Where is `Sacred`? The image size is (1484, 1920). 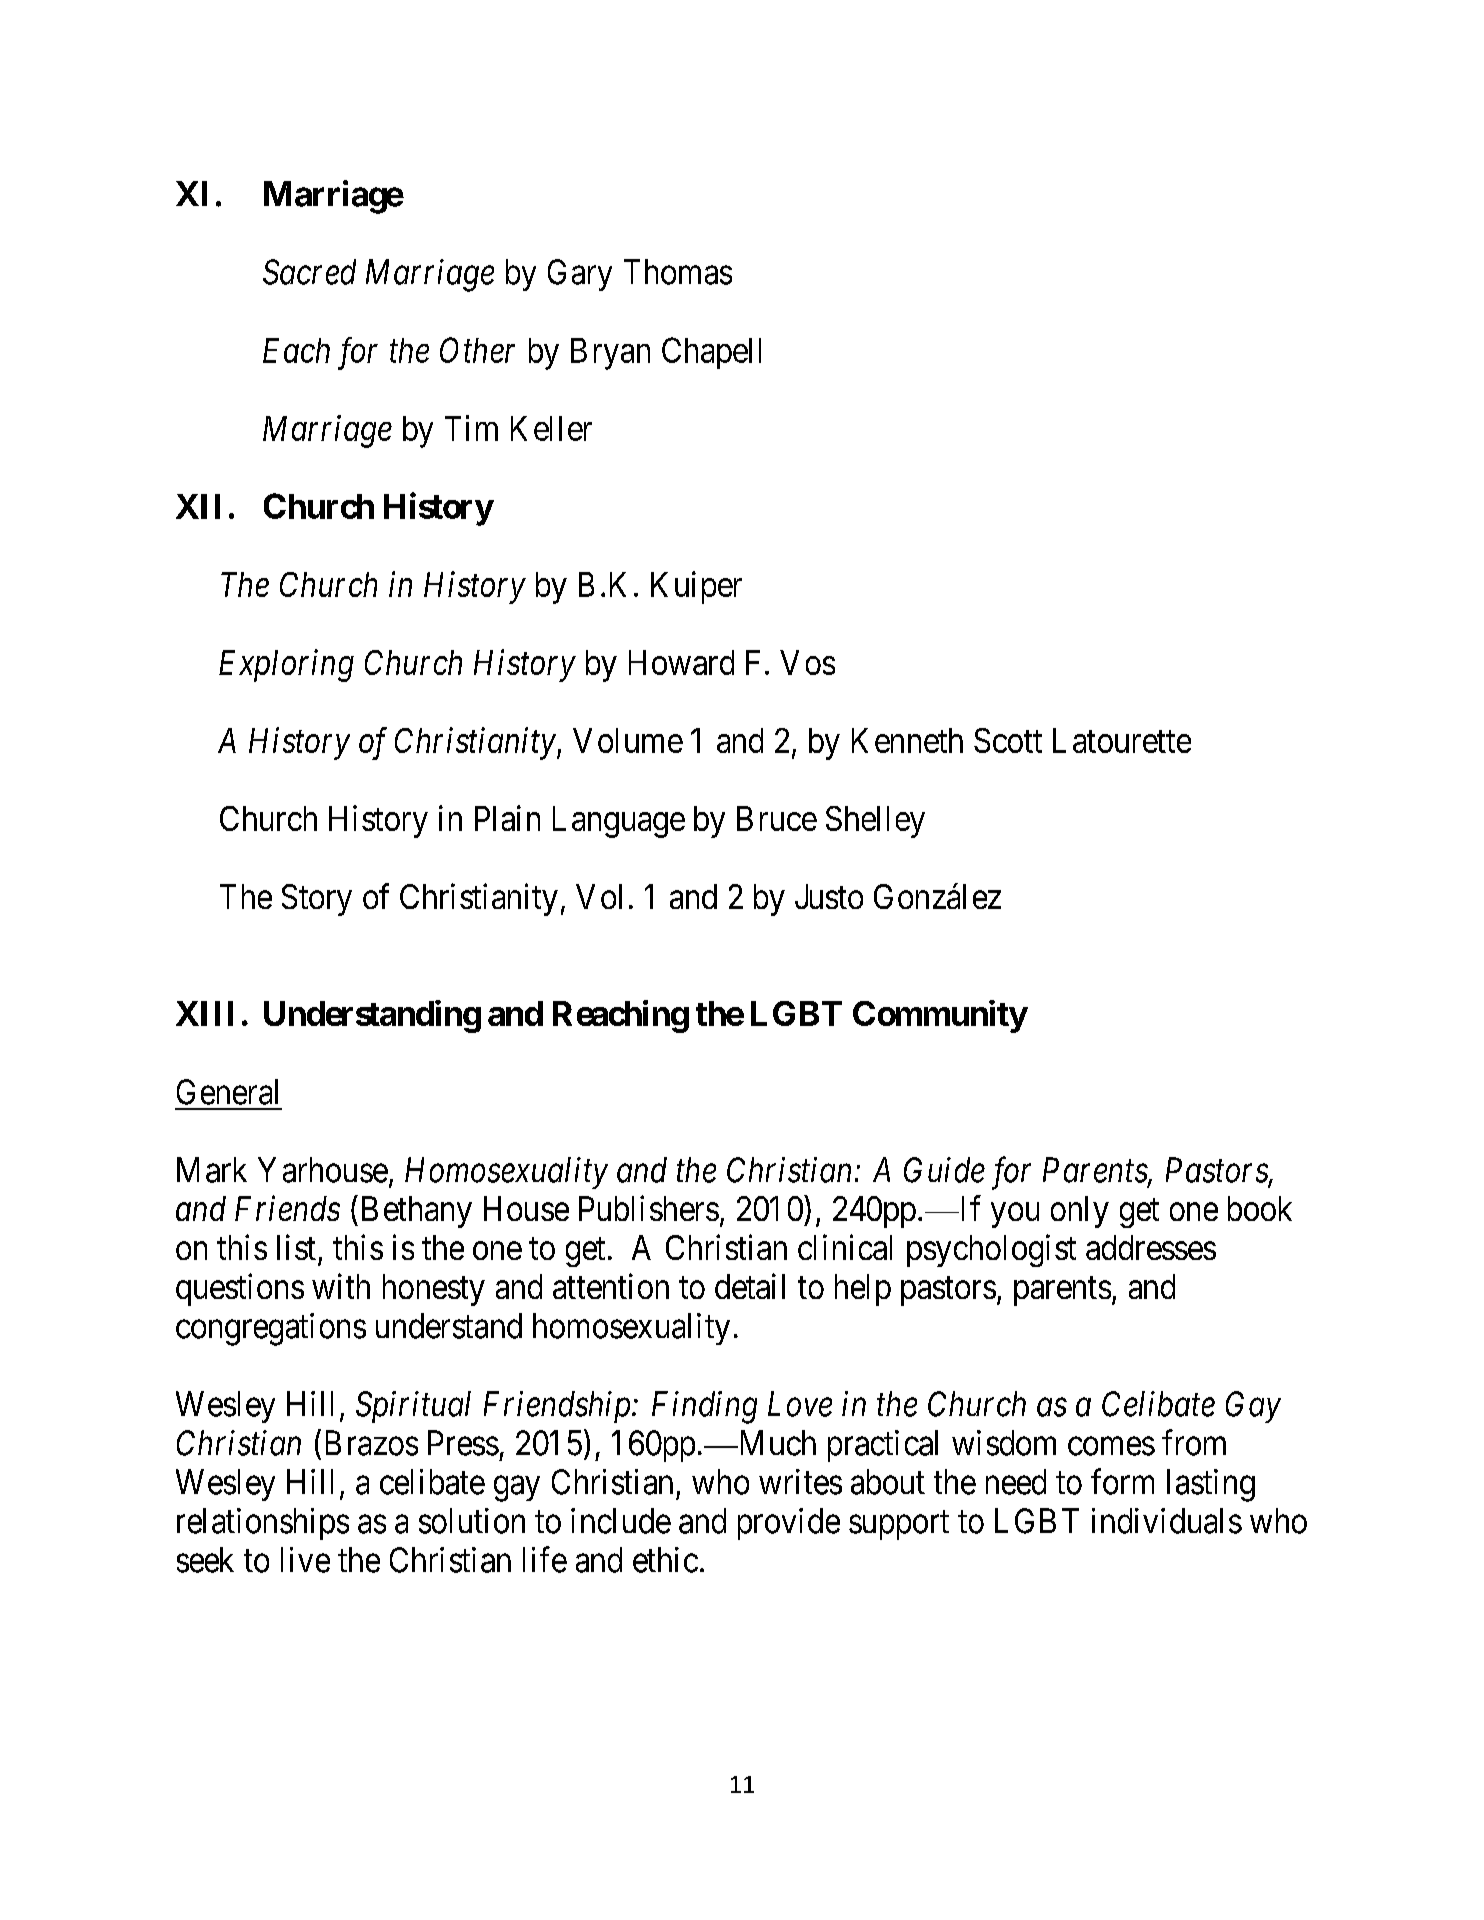
Sacred is located at coordinates (309, 272).
